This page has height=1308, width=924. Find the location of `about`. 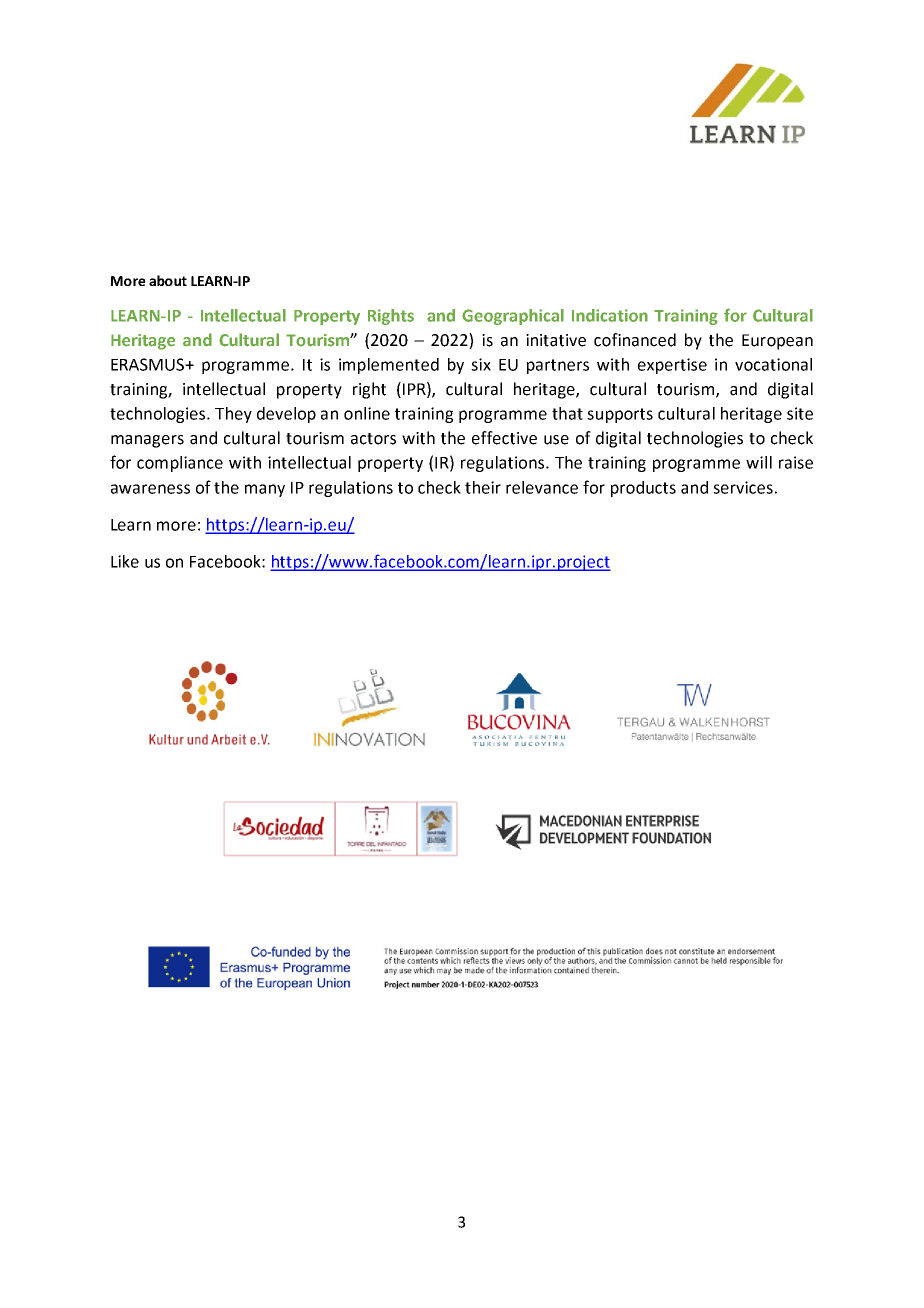

about is located at coordinates (168, 280).
